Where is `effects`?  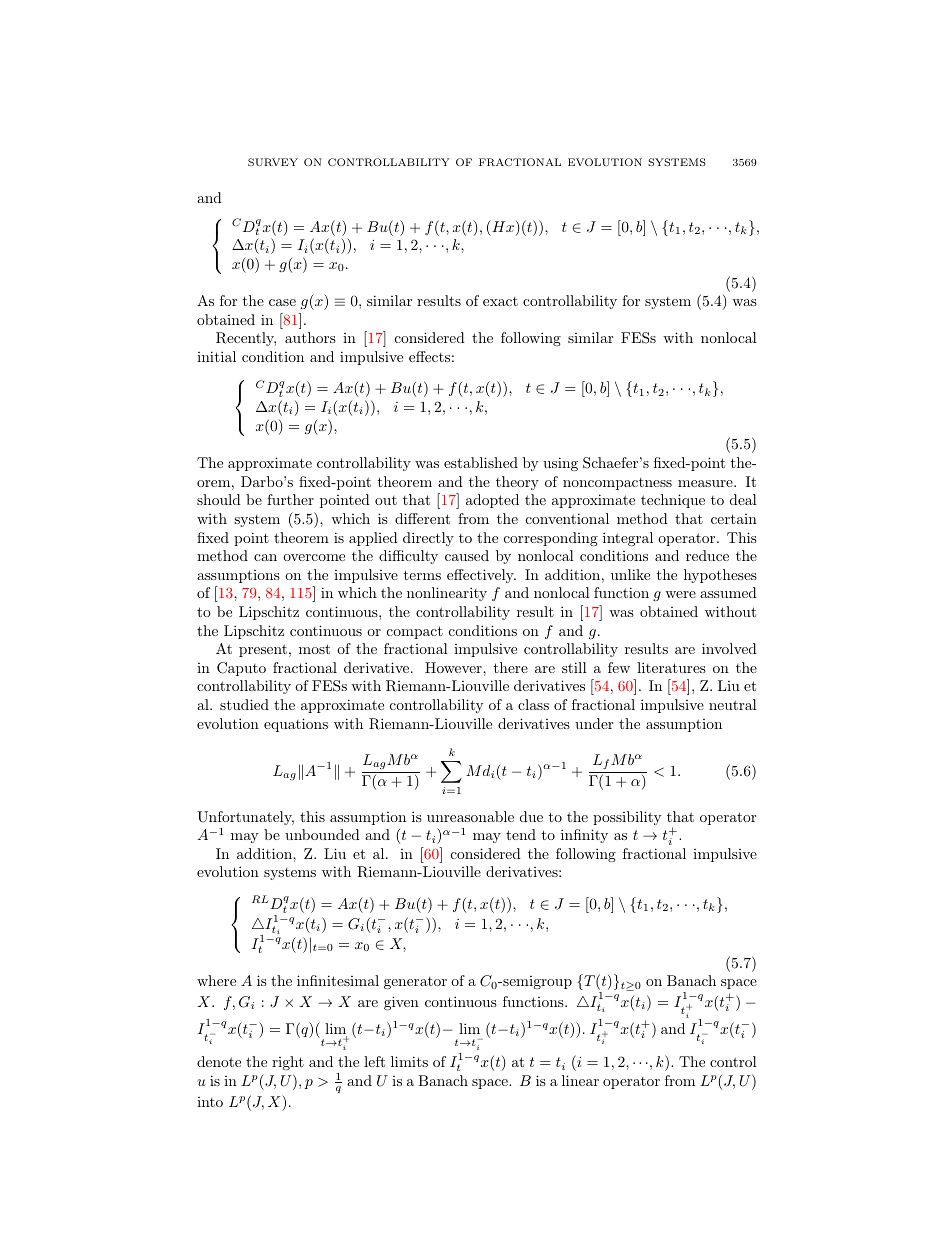 effects is located at coordinates (429, 356).
